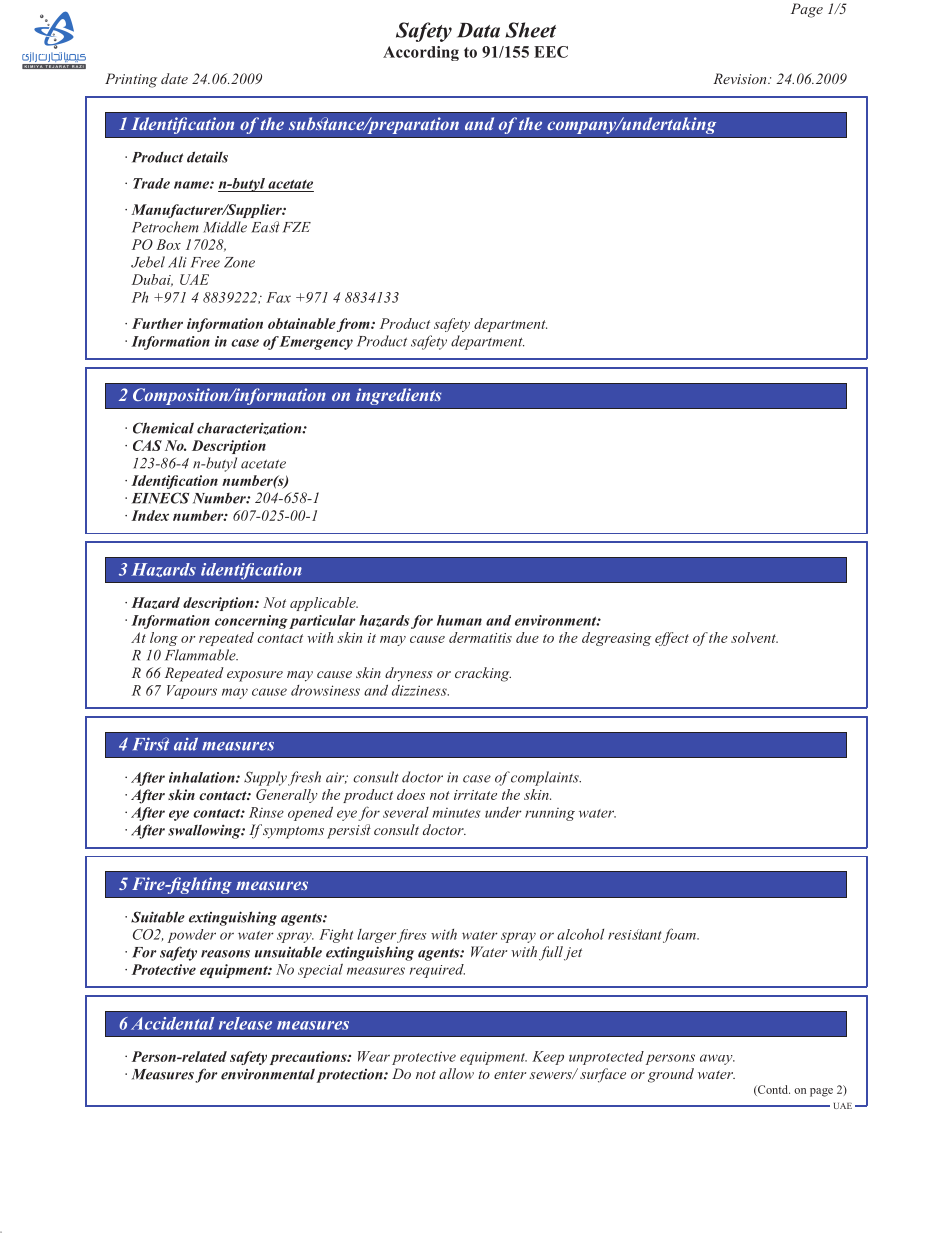 This page has height=1233, width=952. I want to click on EEC, so click(551, 52).
